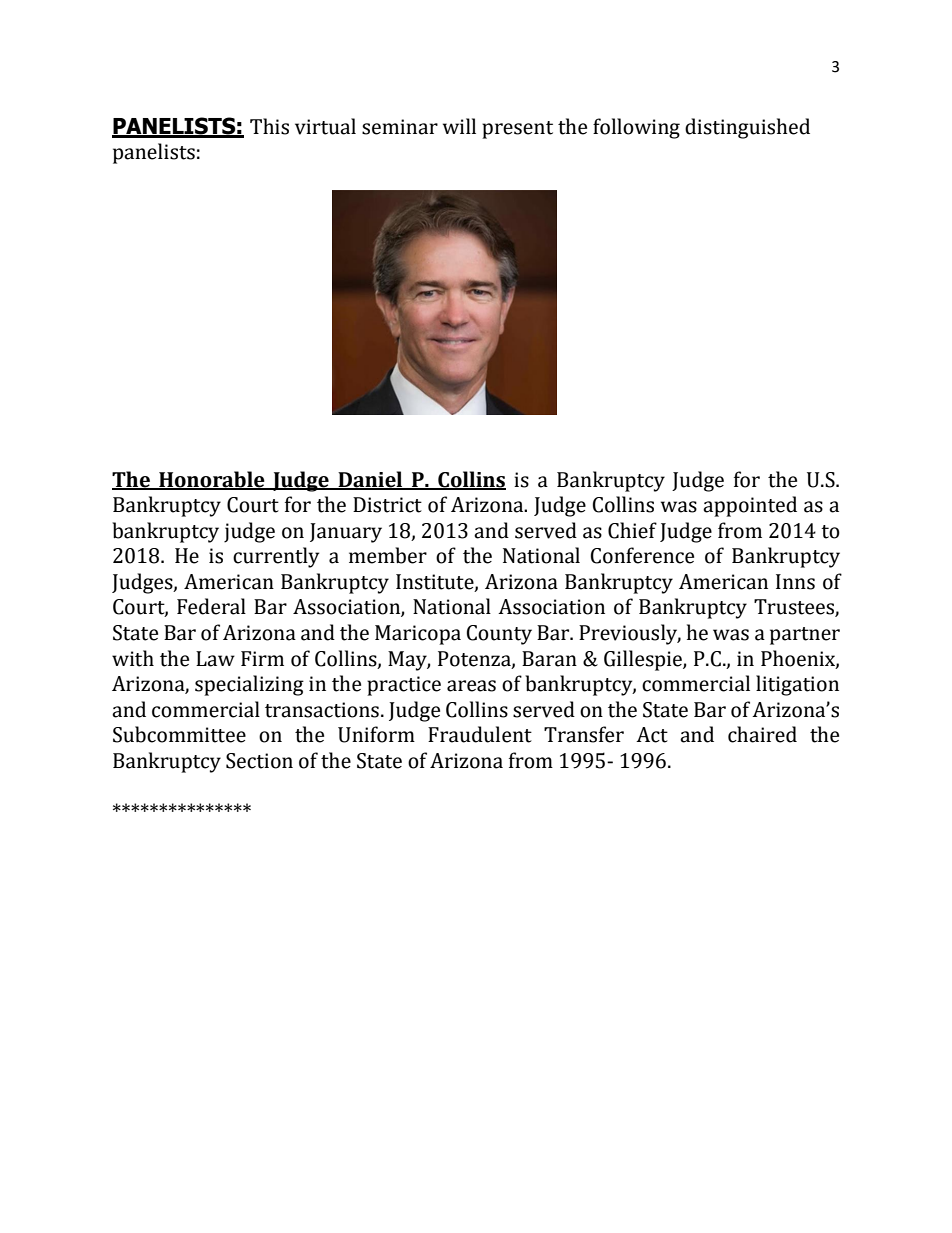  Describe the element at coordinates (459, 126) in the screenshot. I see `will` at that location.
